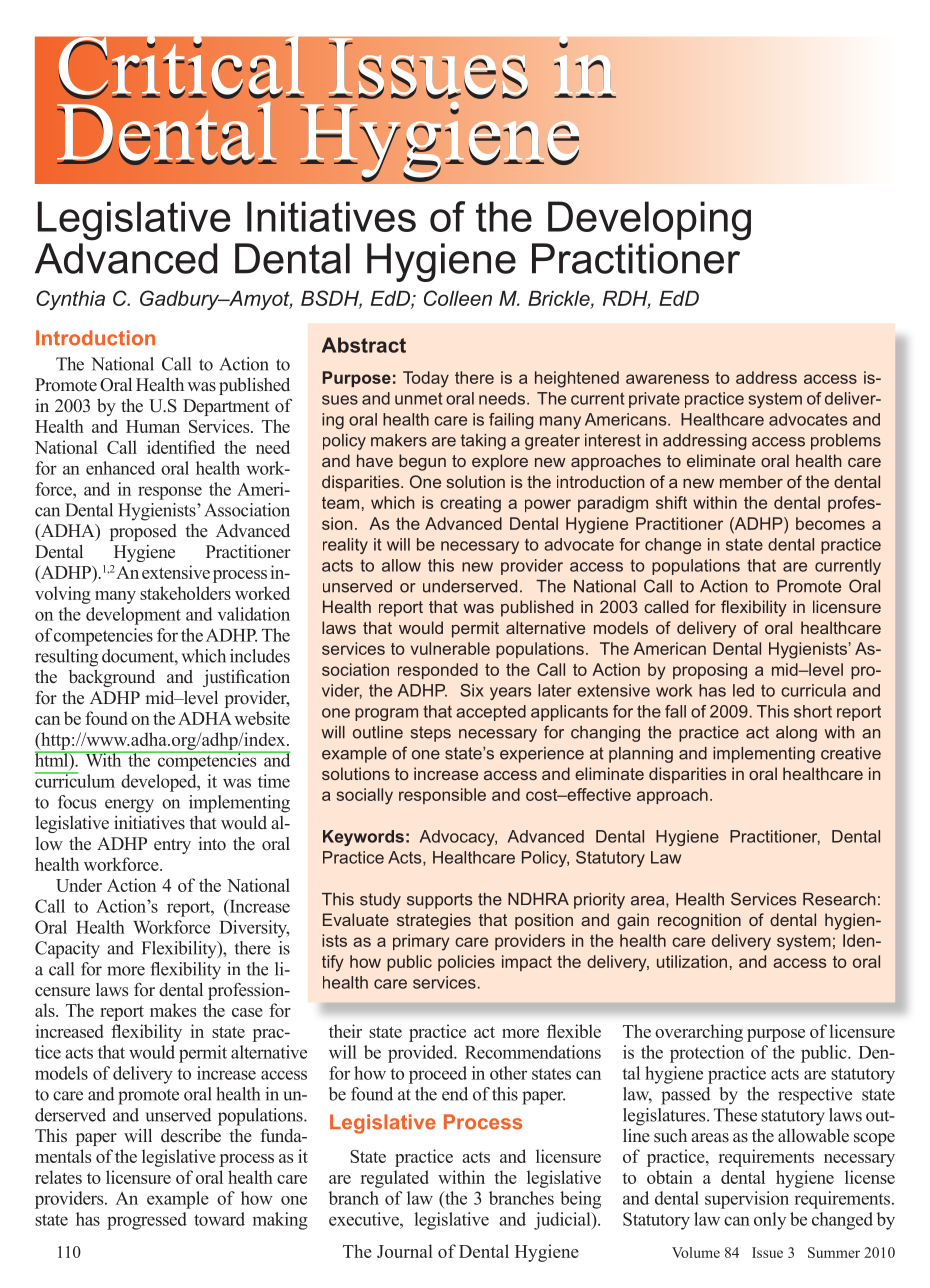 This screenshot has height=1288, width=930. Describe the element at coordinates (458, 298) in the screenshot. I see `Colleen` at that location.
